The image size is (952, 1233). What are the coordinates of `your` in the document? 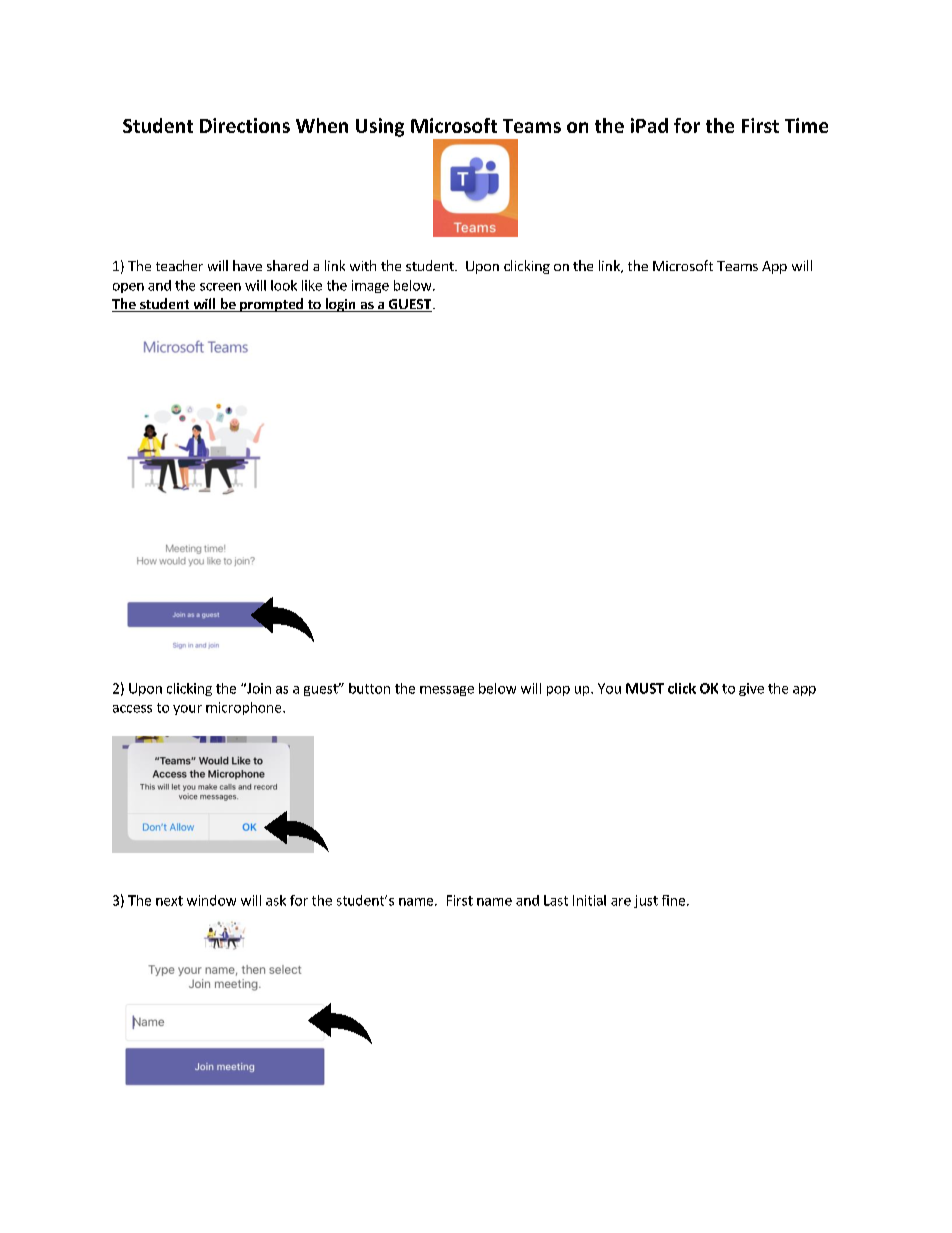 It's located at (187, 710).
